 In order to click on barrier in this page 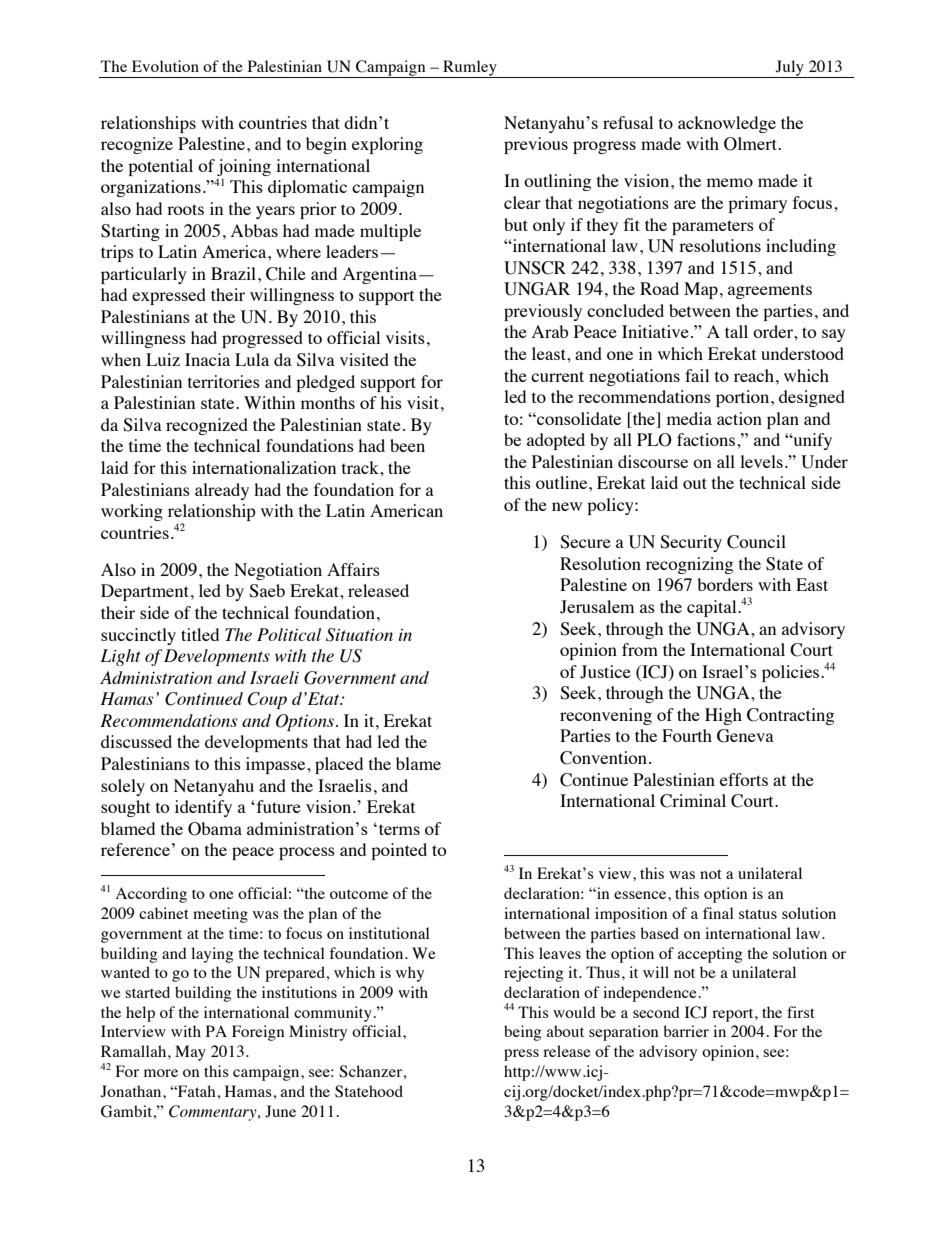, I will do `click(686, 1031)`.
